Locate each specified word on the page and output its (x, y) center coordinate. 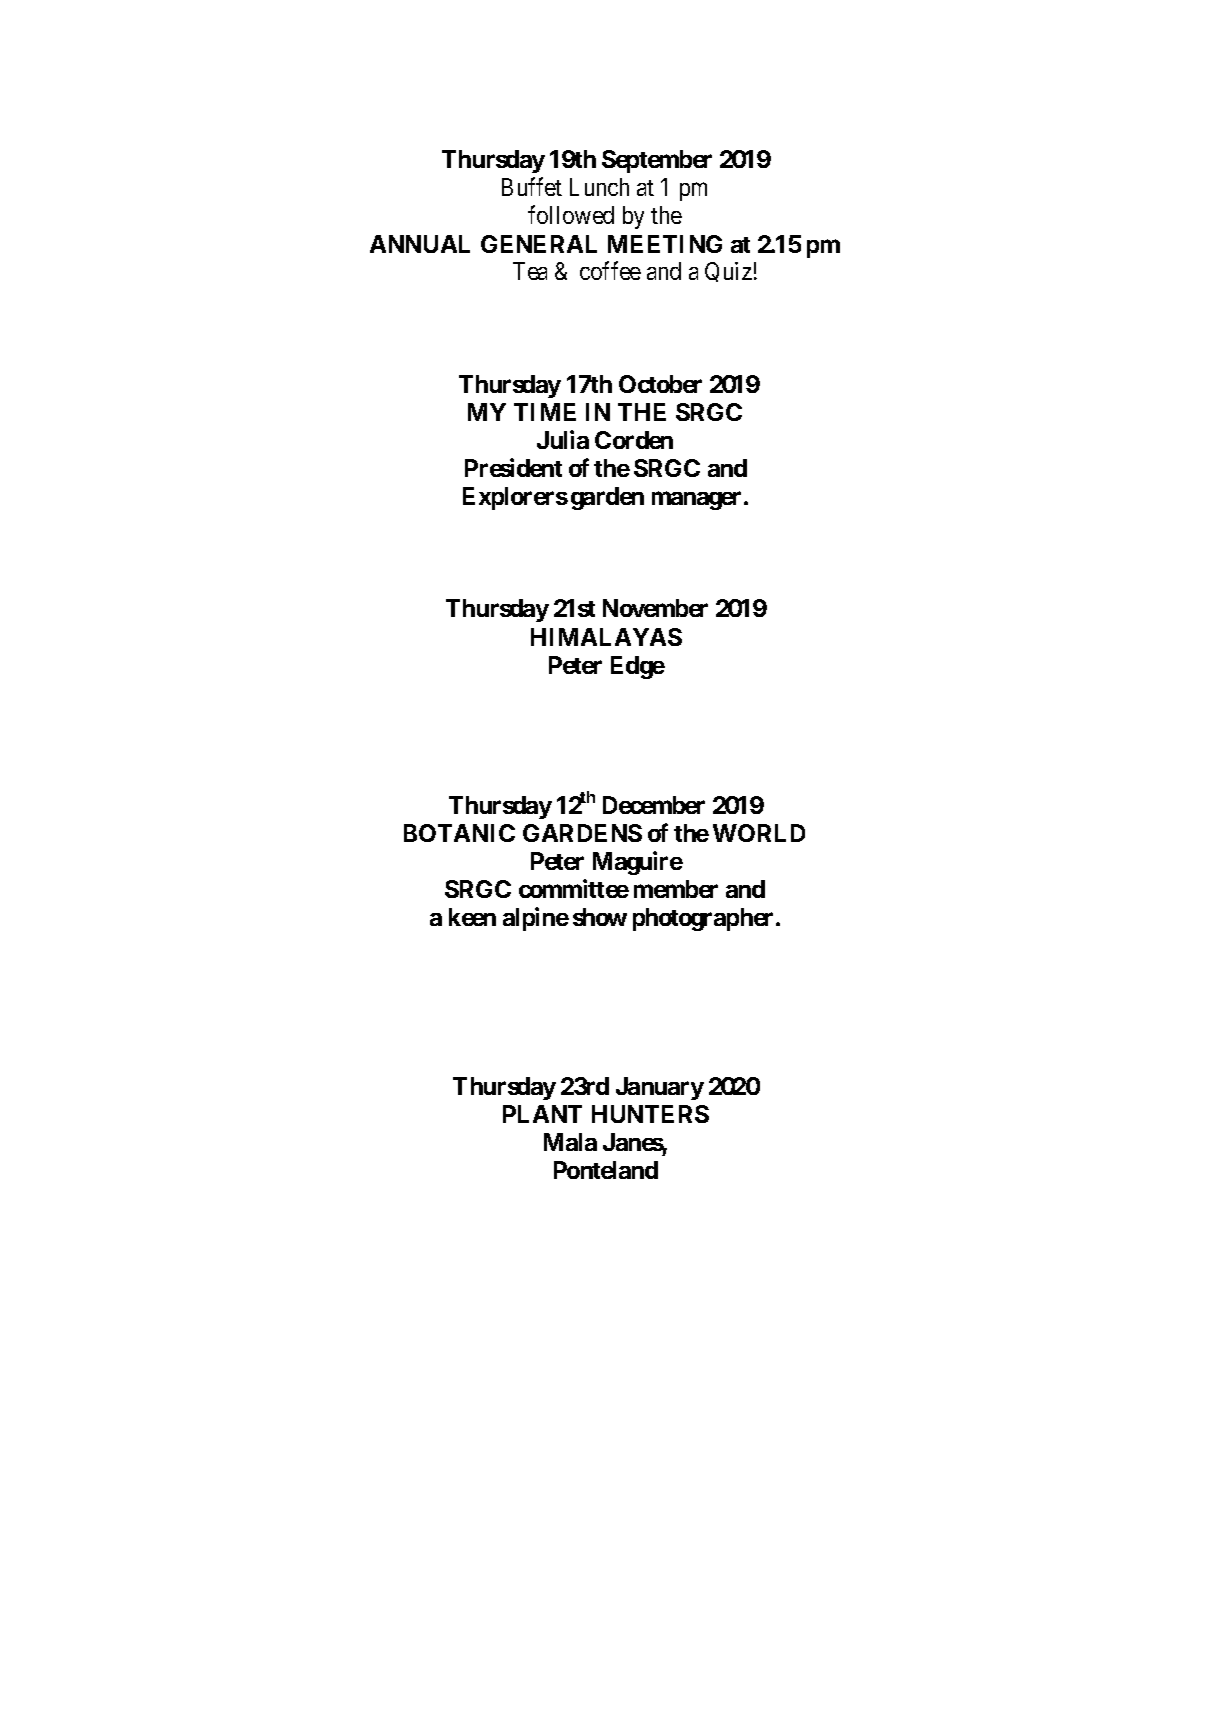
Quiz (728, 272)
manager (696, 501)
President (513, 467)
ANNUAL (420, 244)
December (654, 805)
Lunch (599, 187)
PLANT (542, 1114)
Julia (563, 439)
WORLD (759, 833)
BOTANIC (459, 833)
